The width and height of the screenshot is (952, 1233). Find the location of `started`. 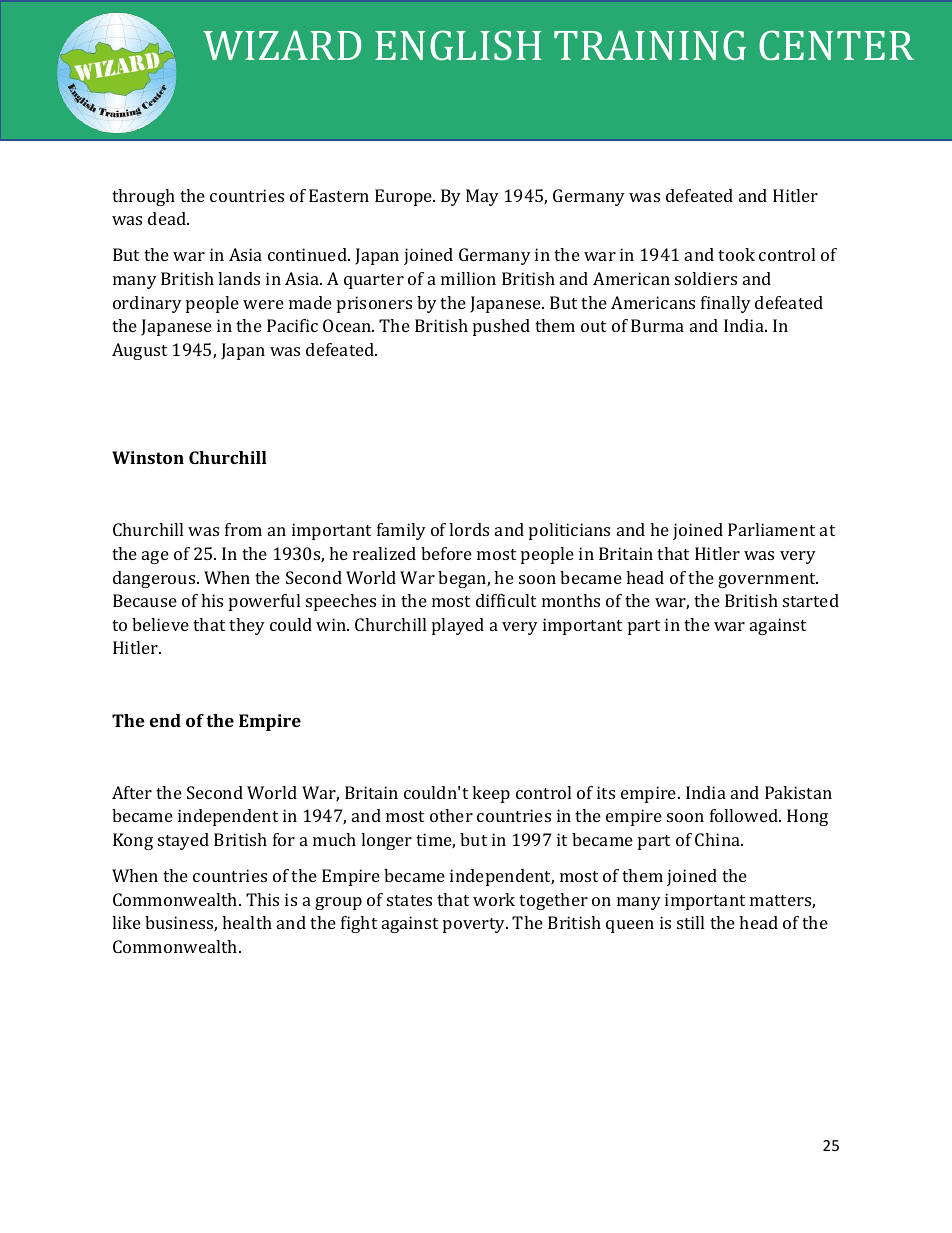

started is located at coordinates (811, 600).
